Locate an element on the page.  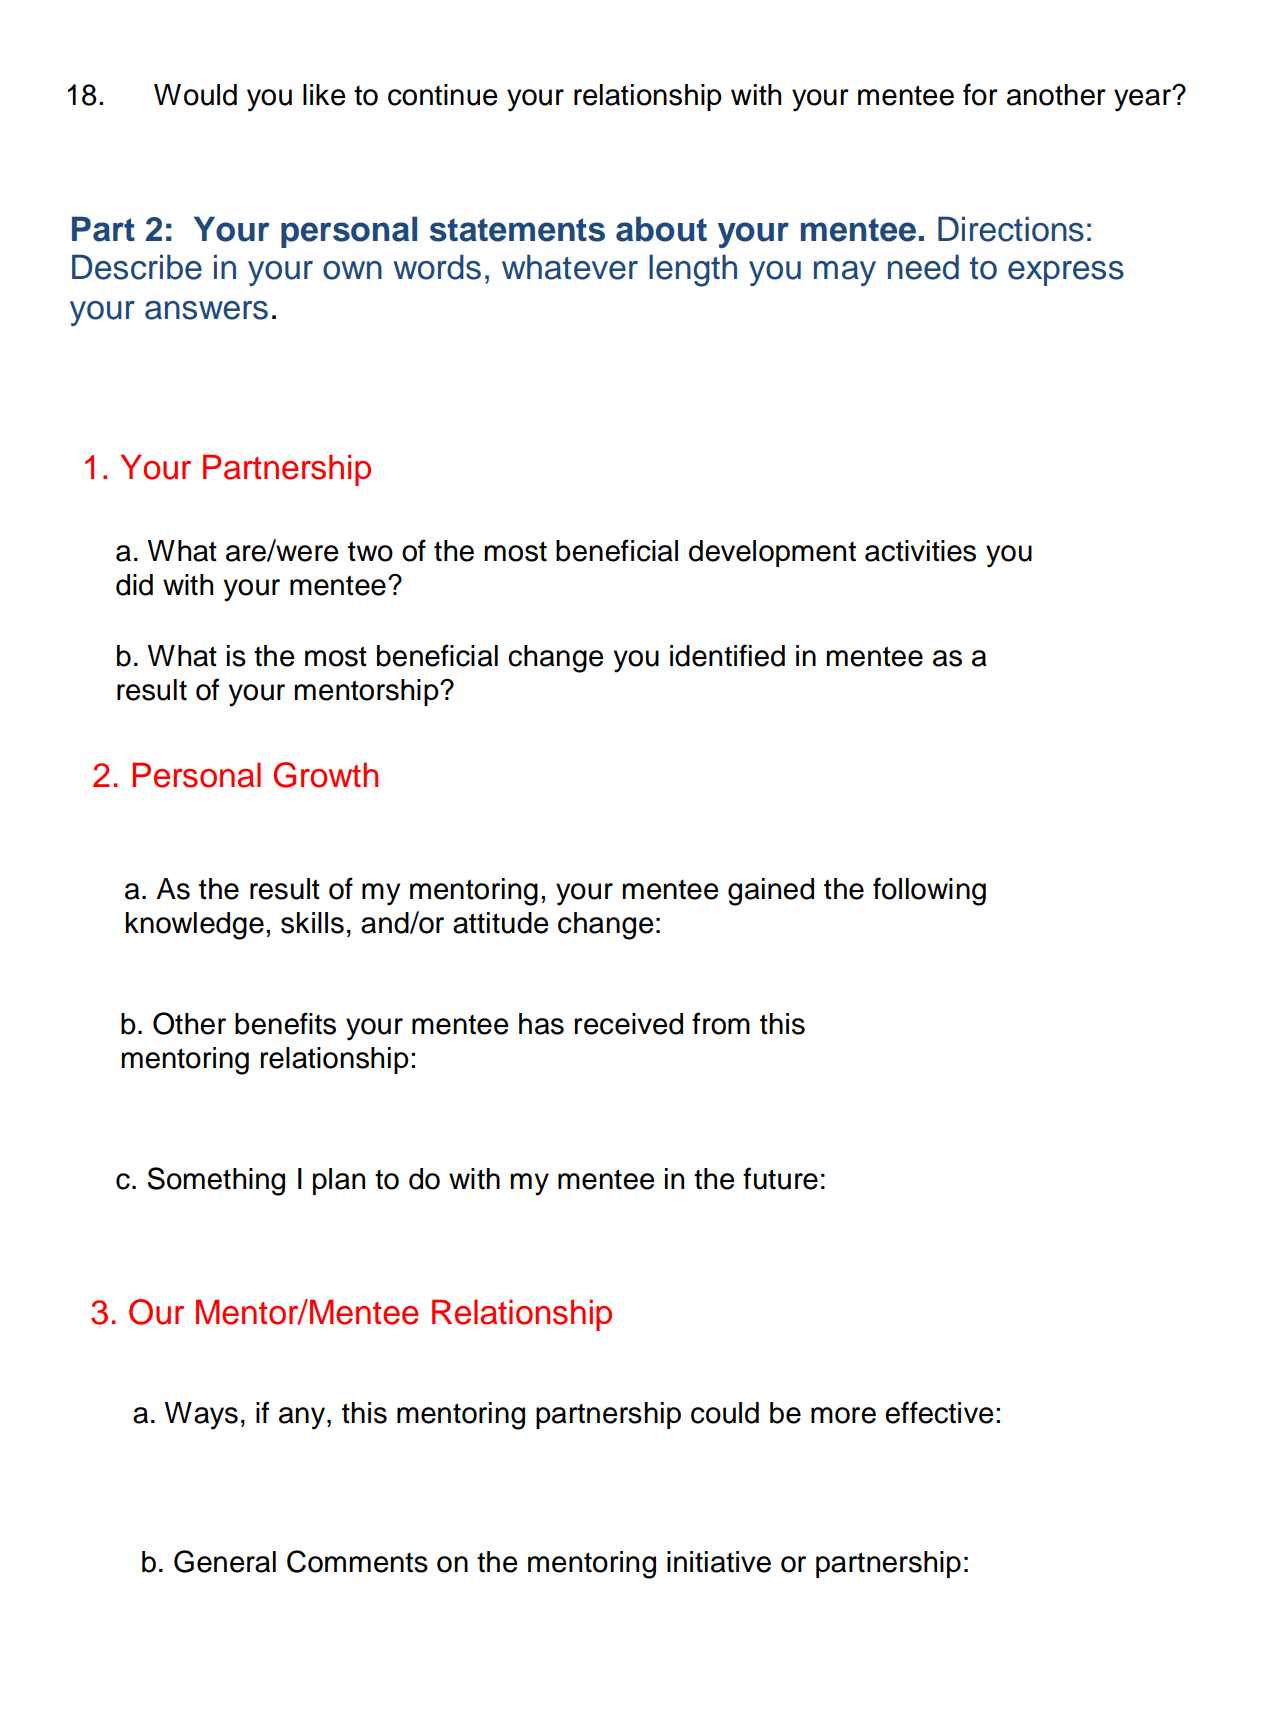
about is located at coordinates (661, 229).
